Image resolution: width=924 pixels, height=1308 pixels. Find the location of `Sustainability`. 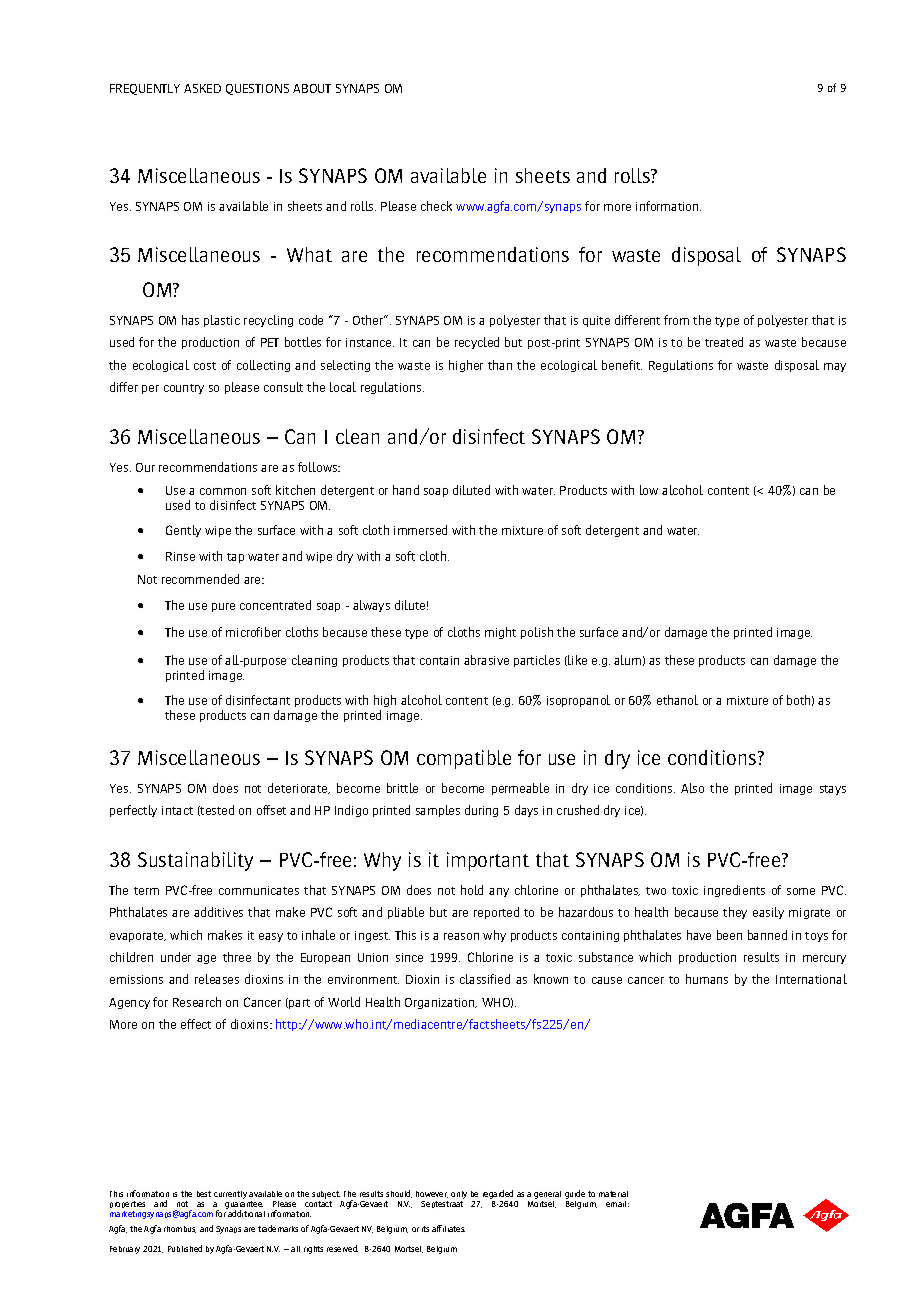

Sustainability is located at coordinates (195, 861).
